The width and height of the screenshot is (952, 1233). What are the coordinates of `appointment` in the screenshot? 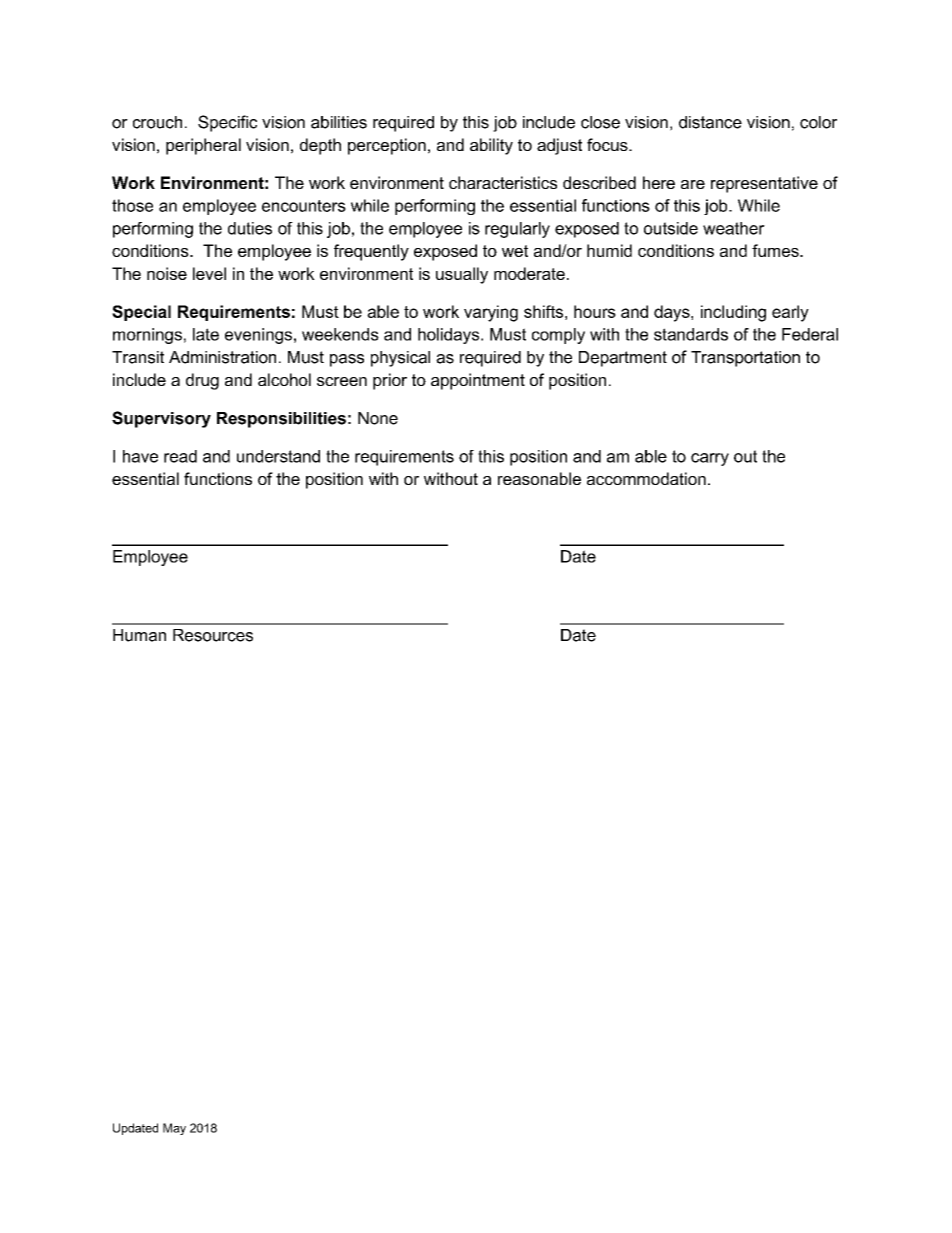 It's located at (478, 381).
